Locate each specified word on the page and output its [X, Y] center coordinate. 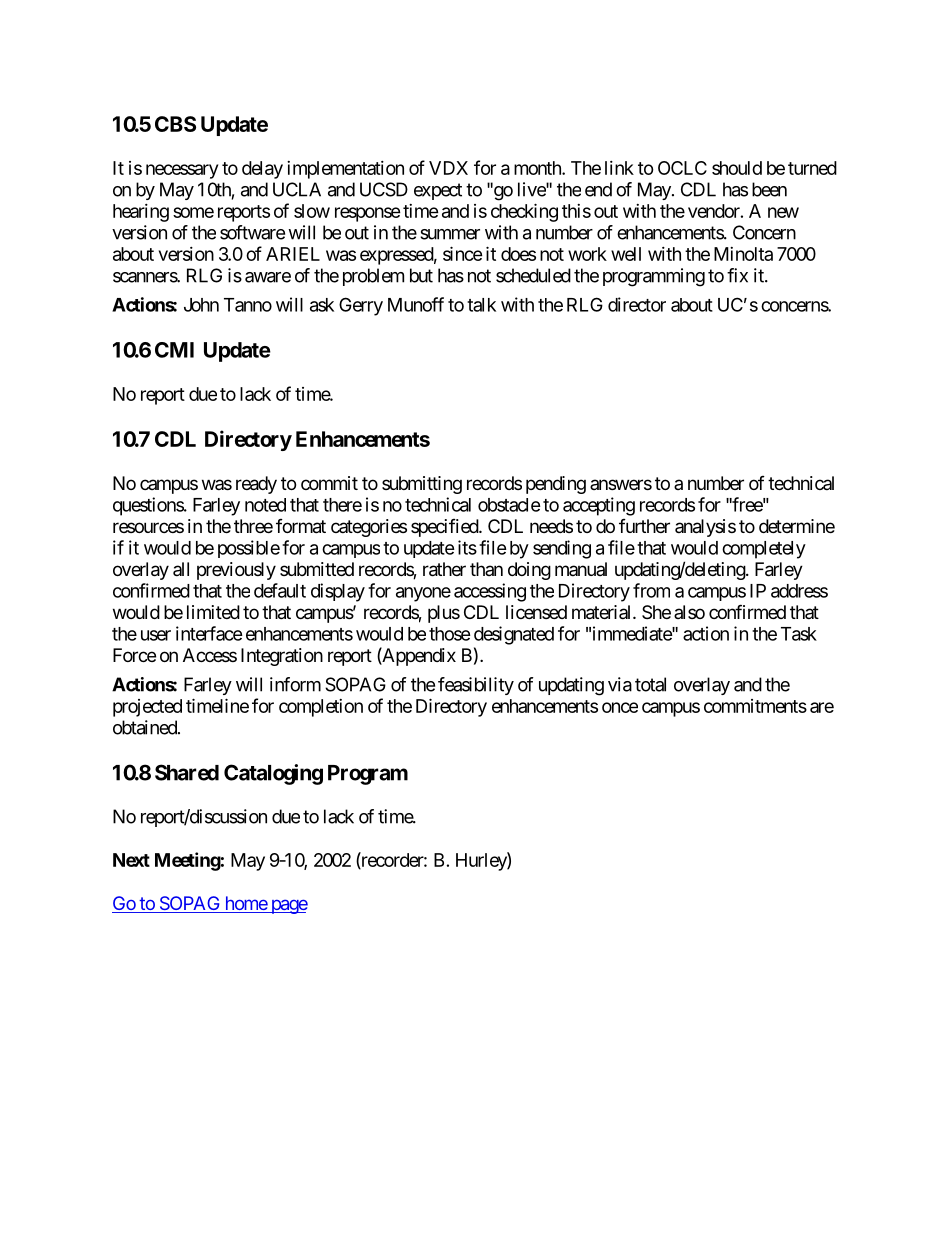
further [644, 526]
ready [256, 485]
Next [131, 860]
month [538, 168]
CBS [175, 124]
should [737, 168]
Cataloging [273, 774]
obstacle [509, 505]
